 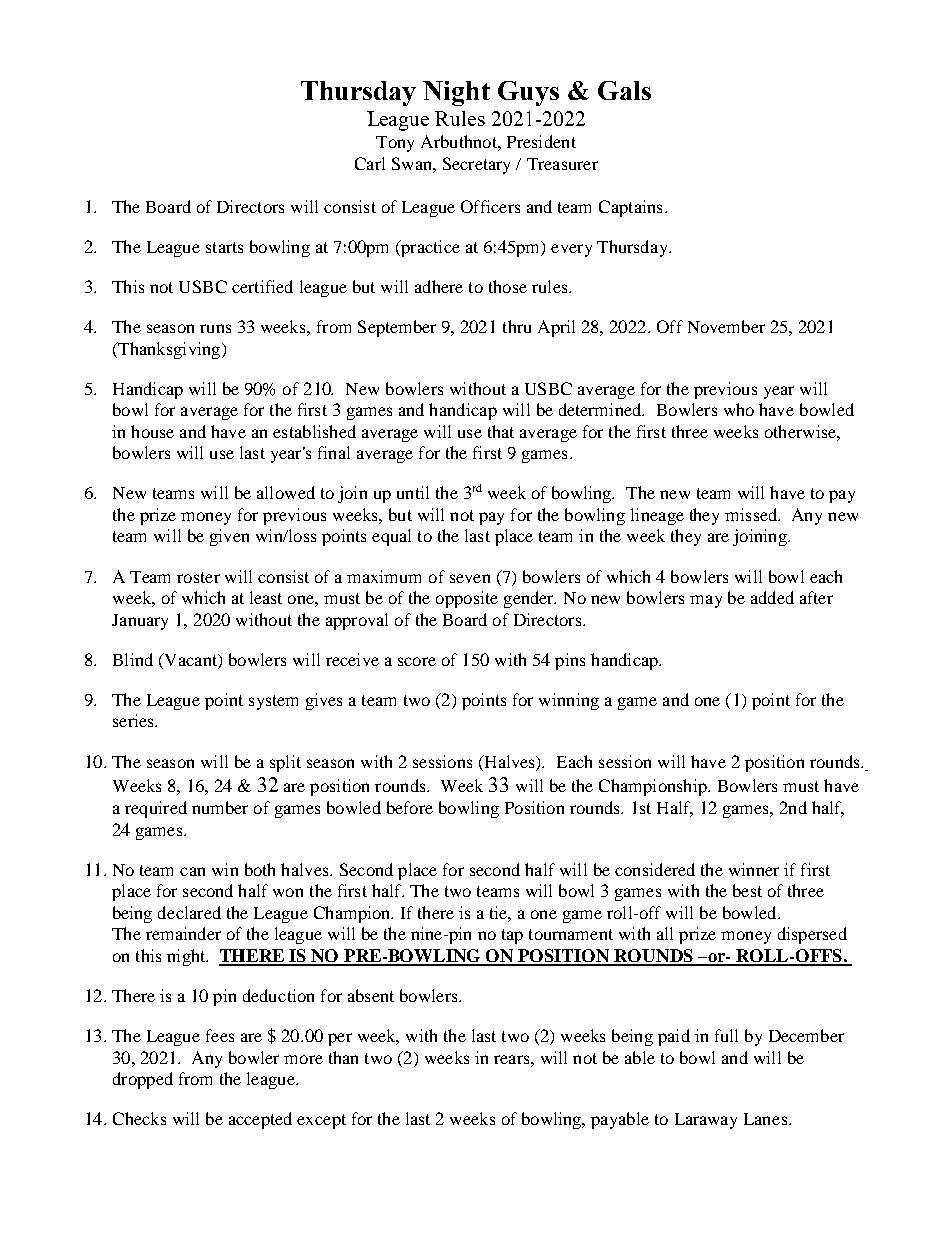 What do you see at coordinates (624, 90) in the screenshot?
I see `Gals` at bounding box center [624, 90].
